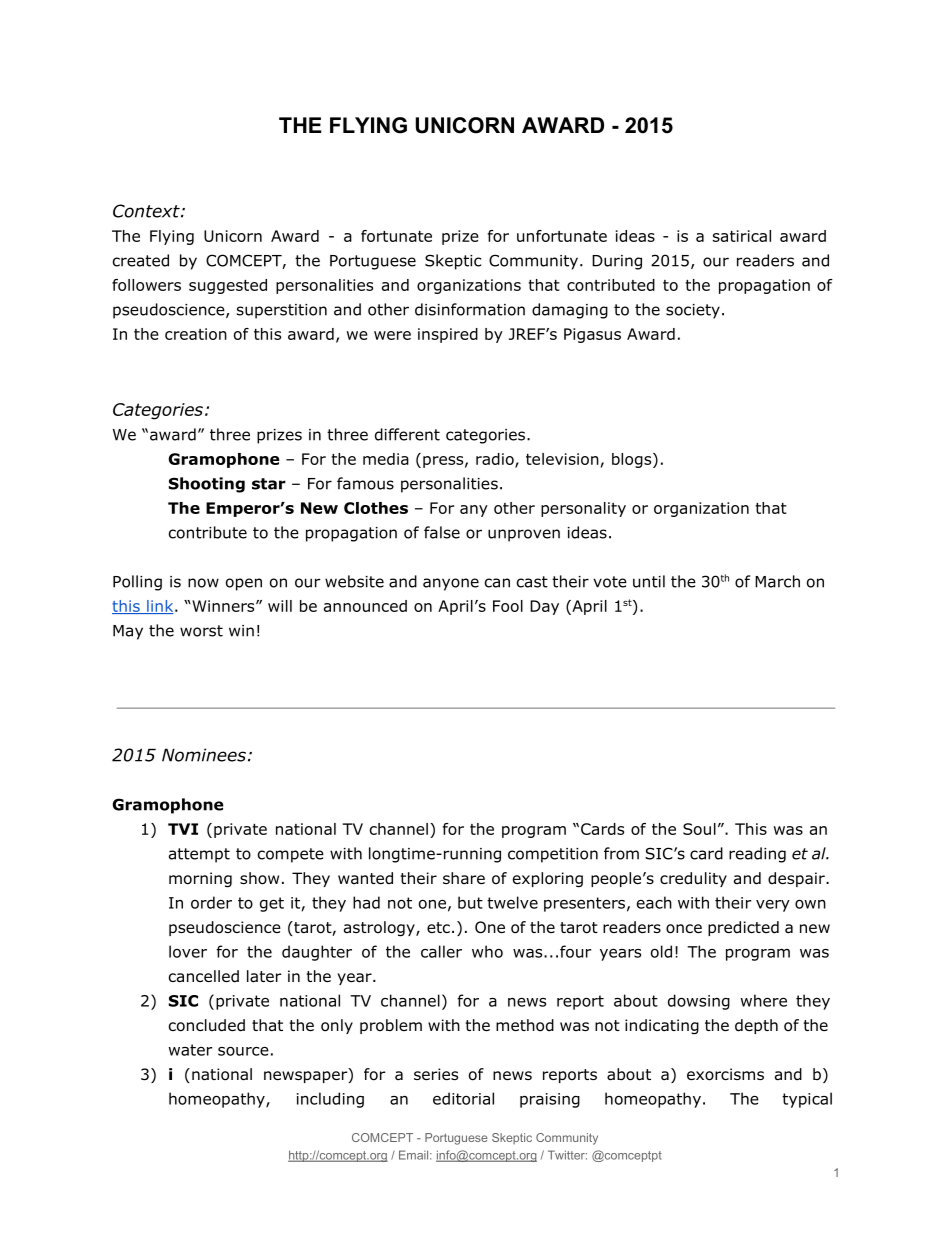  Describe the element at coordinates (725, 1074) in the page. I see `exorcisms` at that location.
